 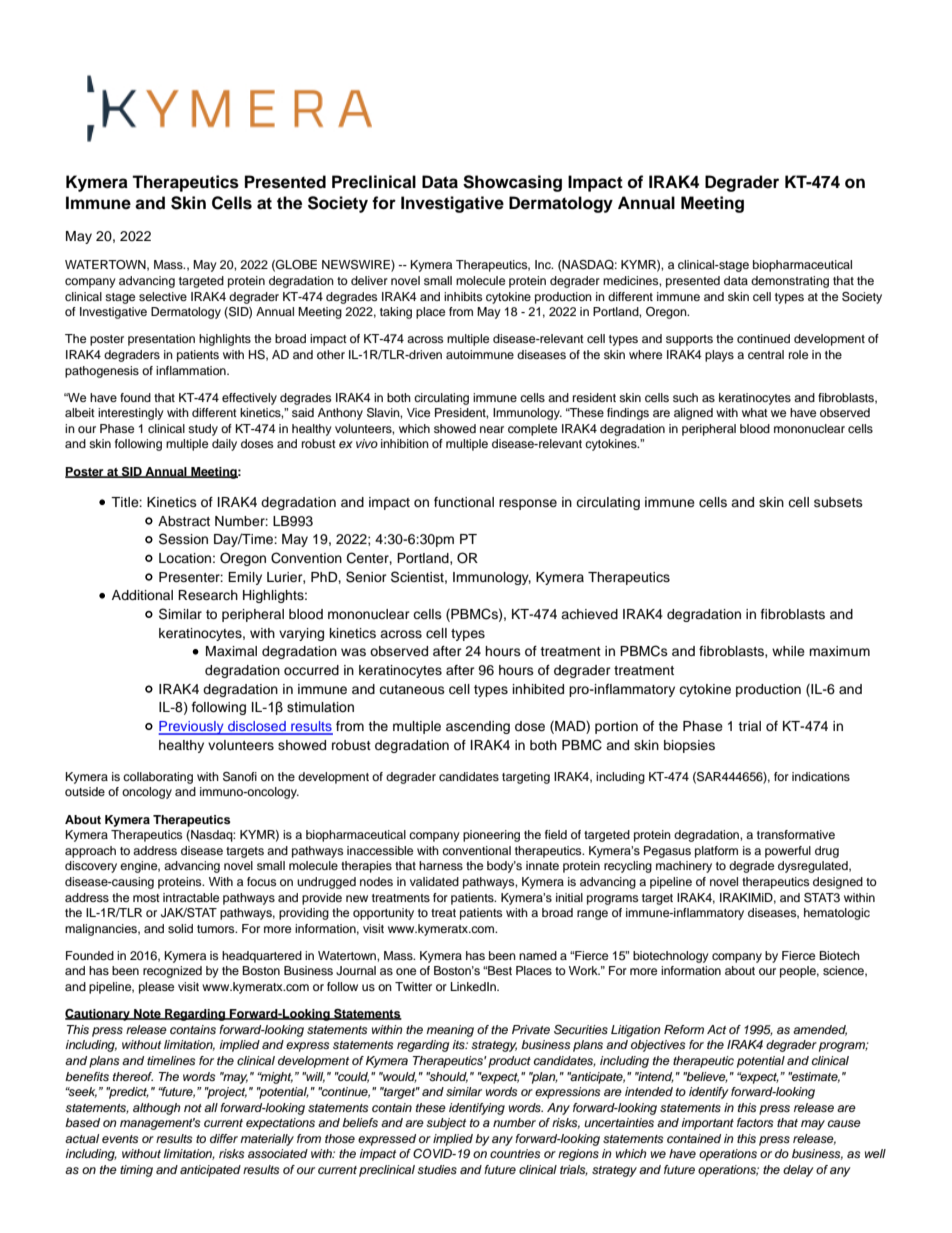 I want to click on what, so click(x=755, y=412).
